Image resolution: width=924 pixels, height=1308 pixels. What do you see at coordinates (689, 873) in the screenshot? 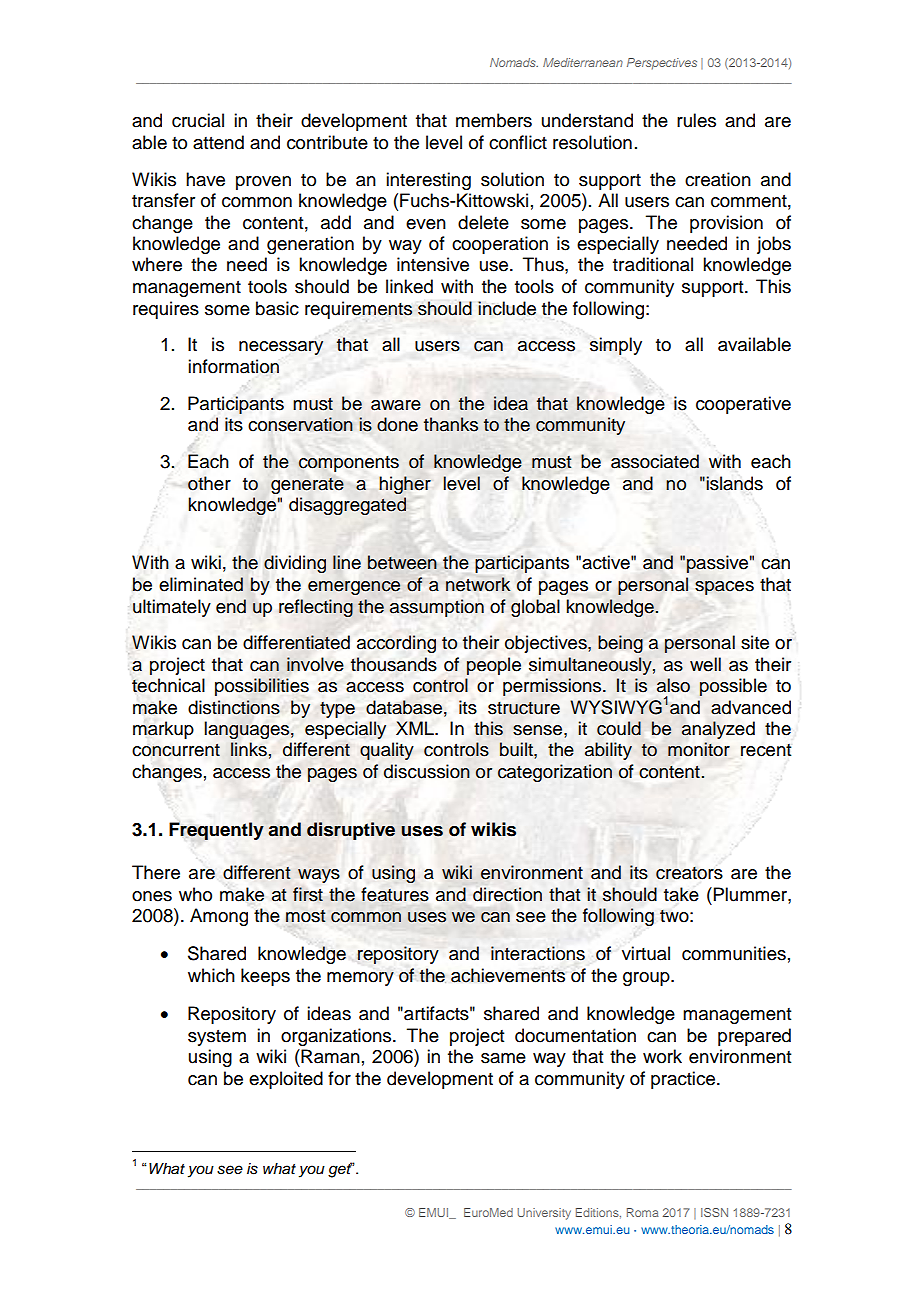
I see `creators` at bounding box center [689, 873].
